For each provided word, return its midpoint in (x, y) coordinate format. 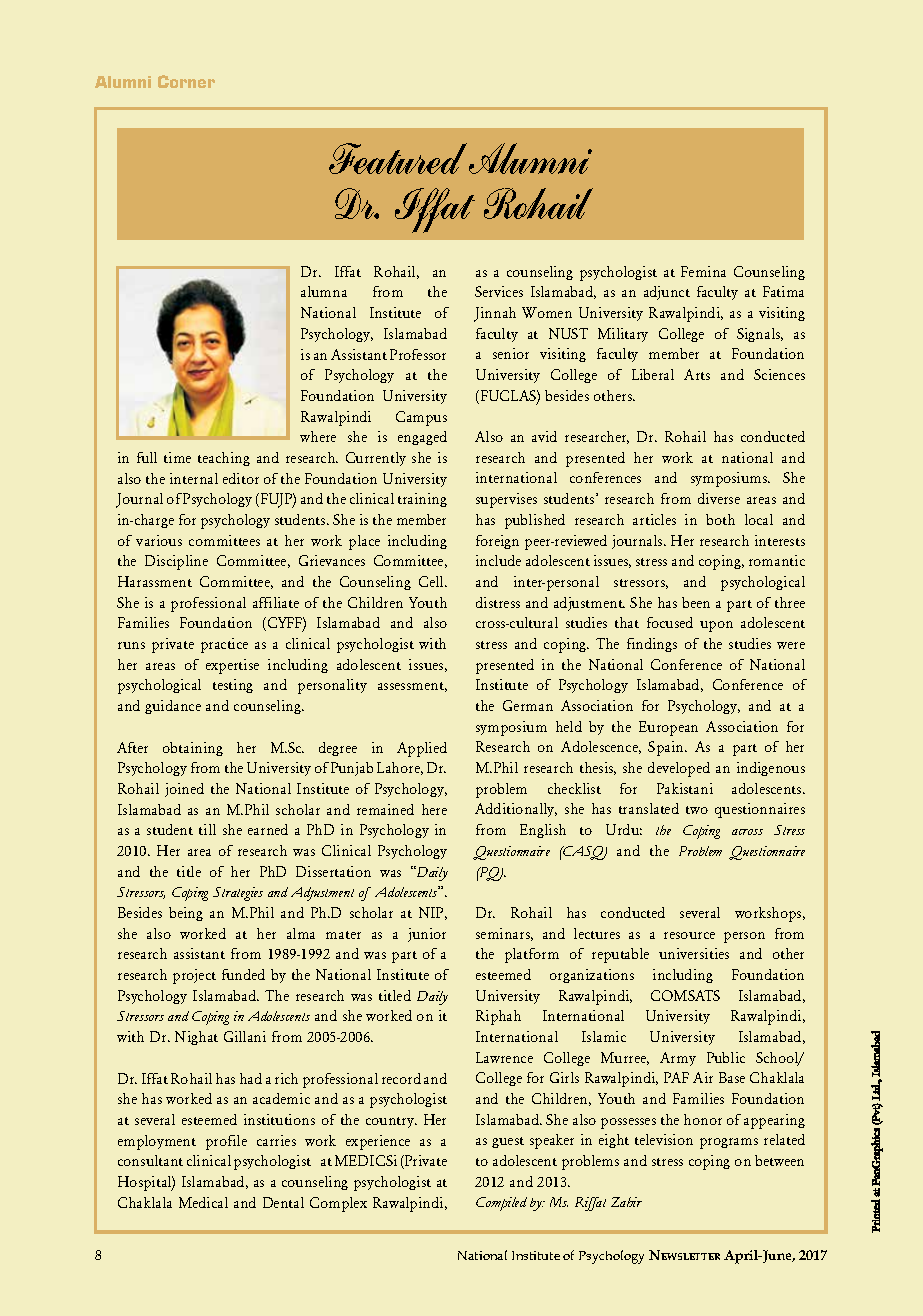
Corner (186, 81)
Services (499, 291)
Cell (432, 581)
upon (716, 626)
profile (226, 1142)
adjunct (667, 293)
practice (224, 645)
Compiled (501, 1204)
